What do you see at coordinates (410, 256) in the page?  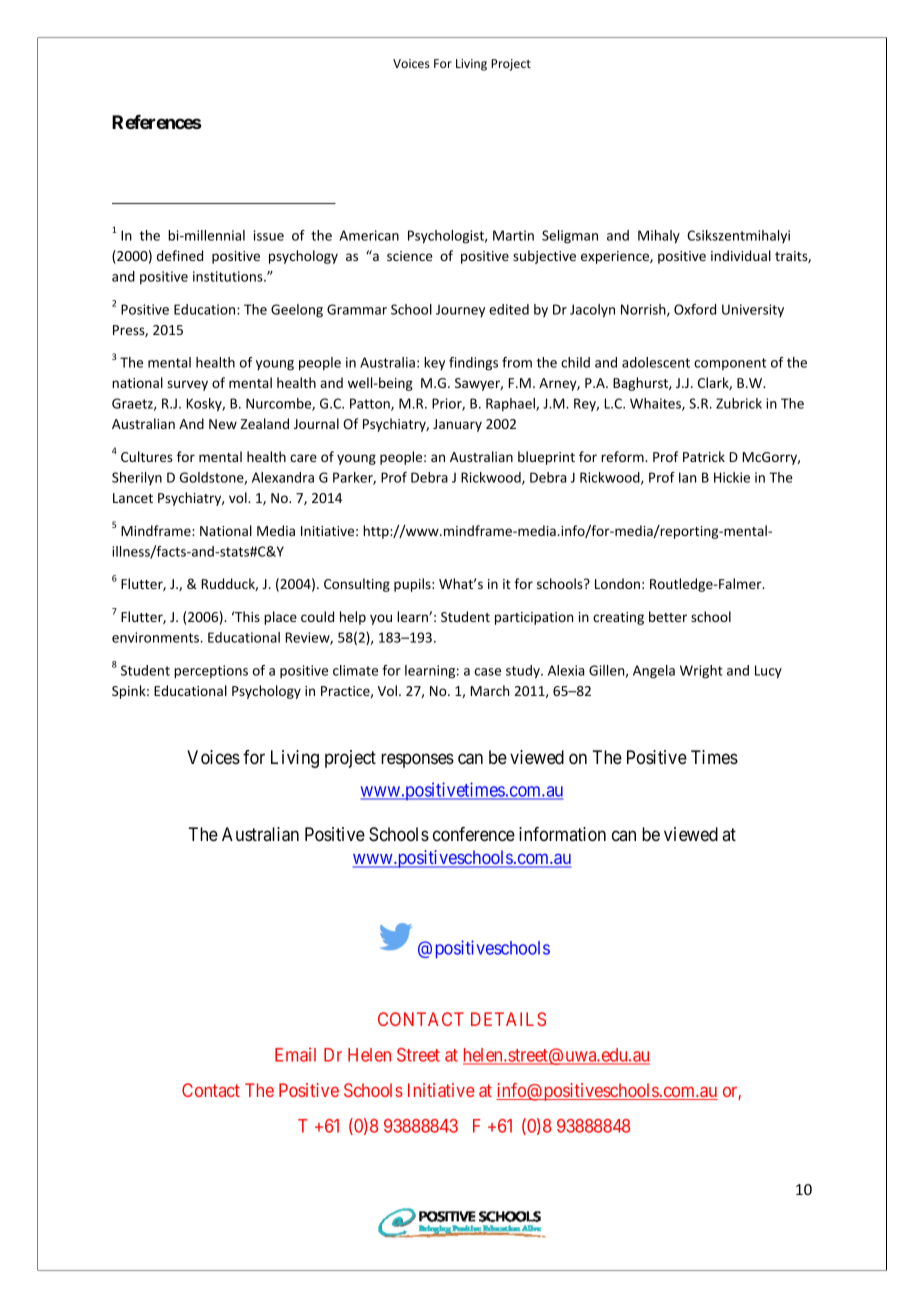 I see `science` at bounding box center [410, 256].
